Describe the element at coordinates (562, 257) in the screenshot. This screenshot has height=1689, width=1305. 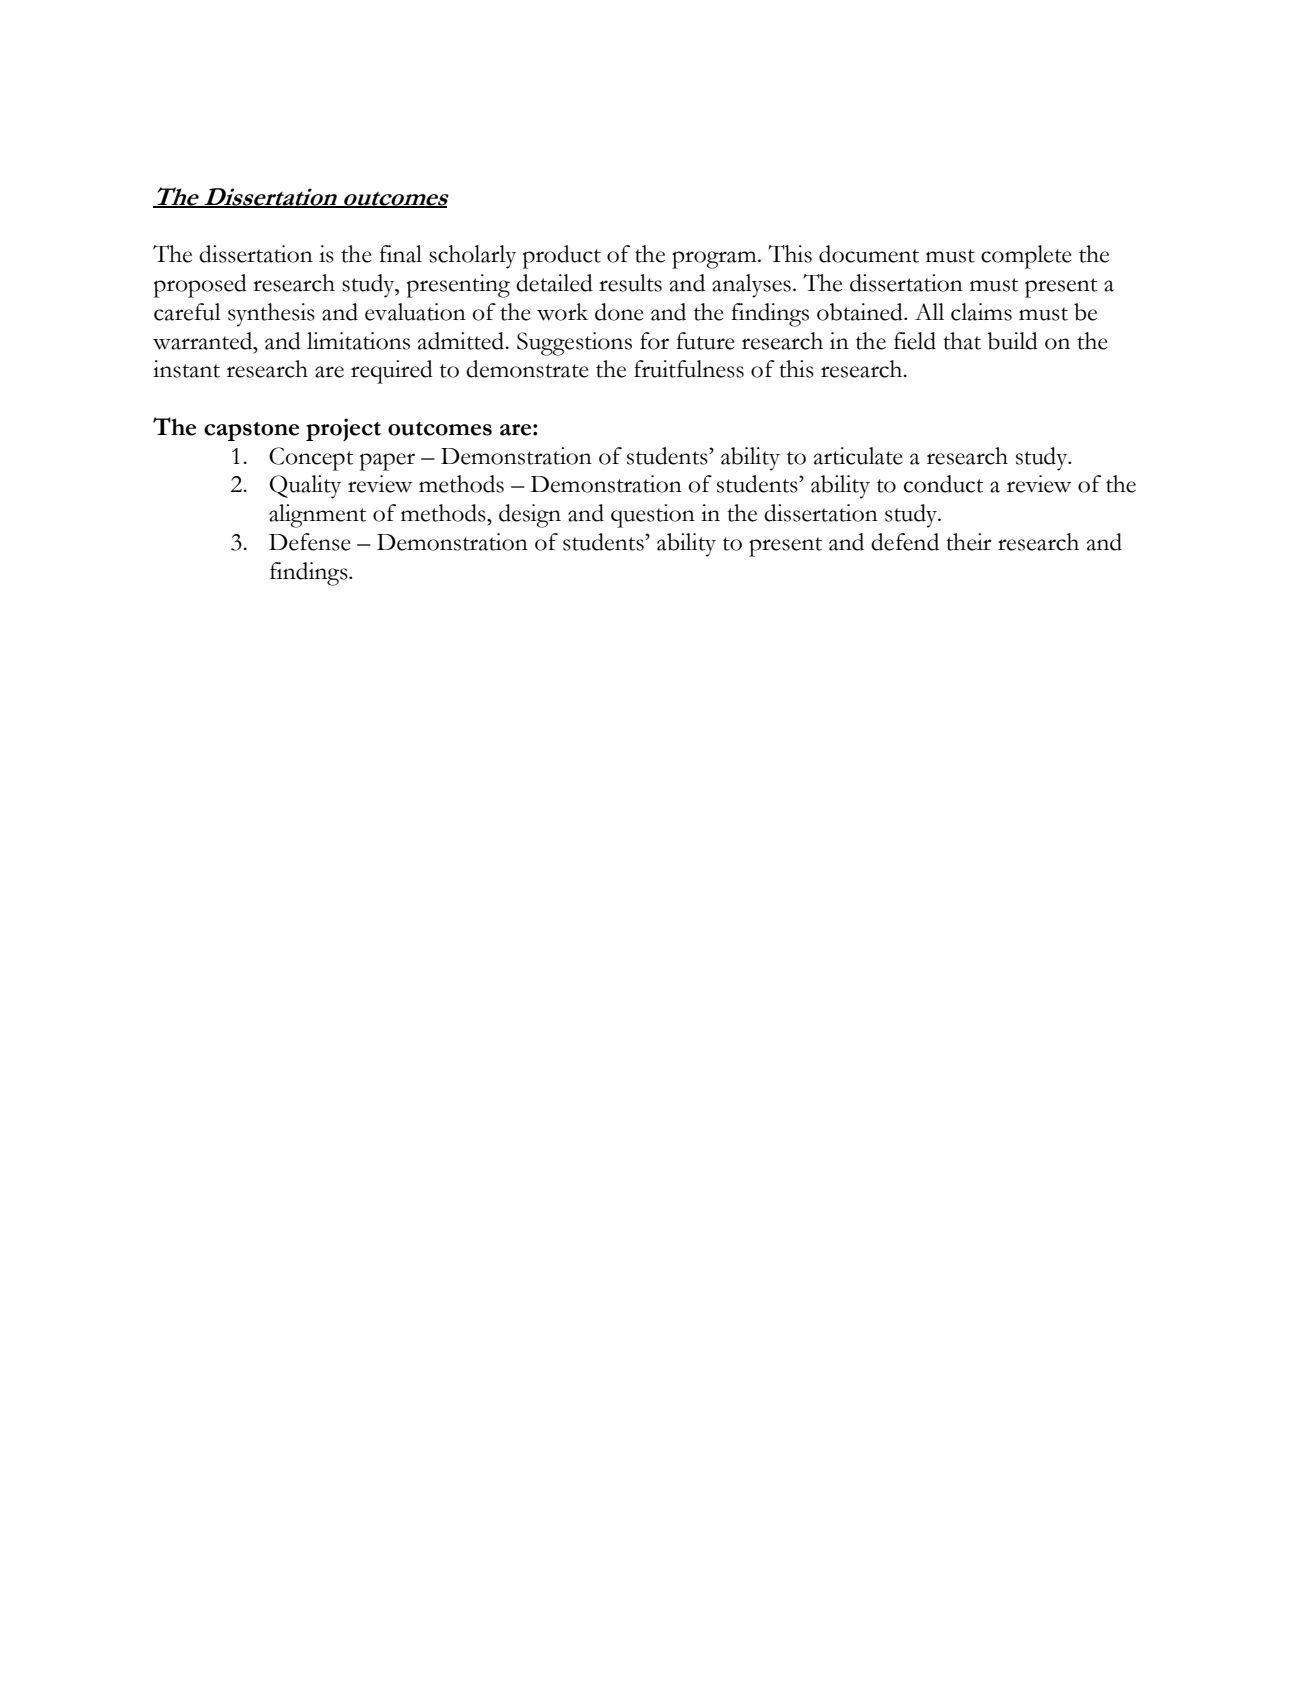
I see `product` at that location.
